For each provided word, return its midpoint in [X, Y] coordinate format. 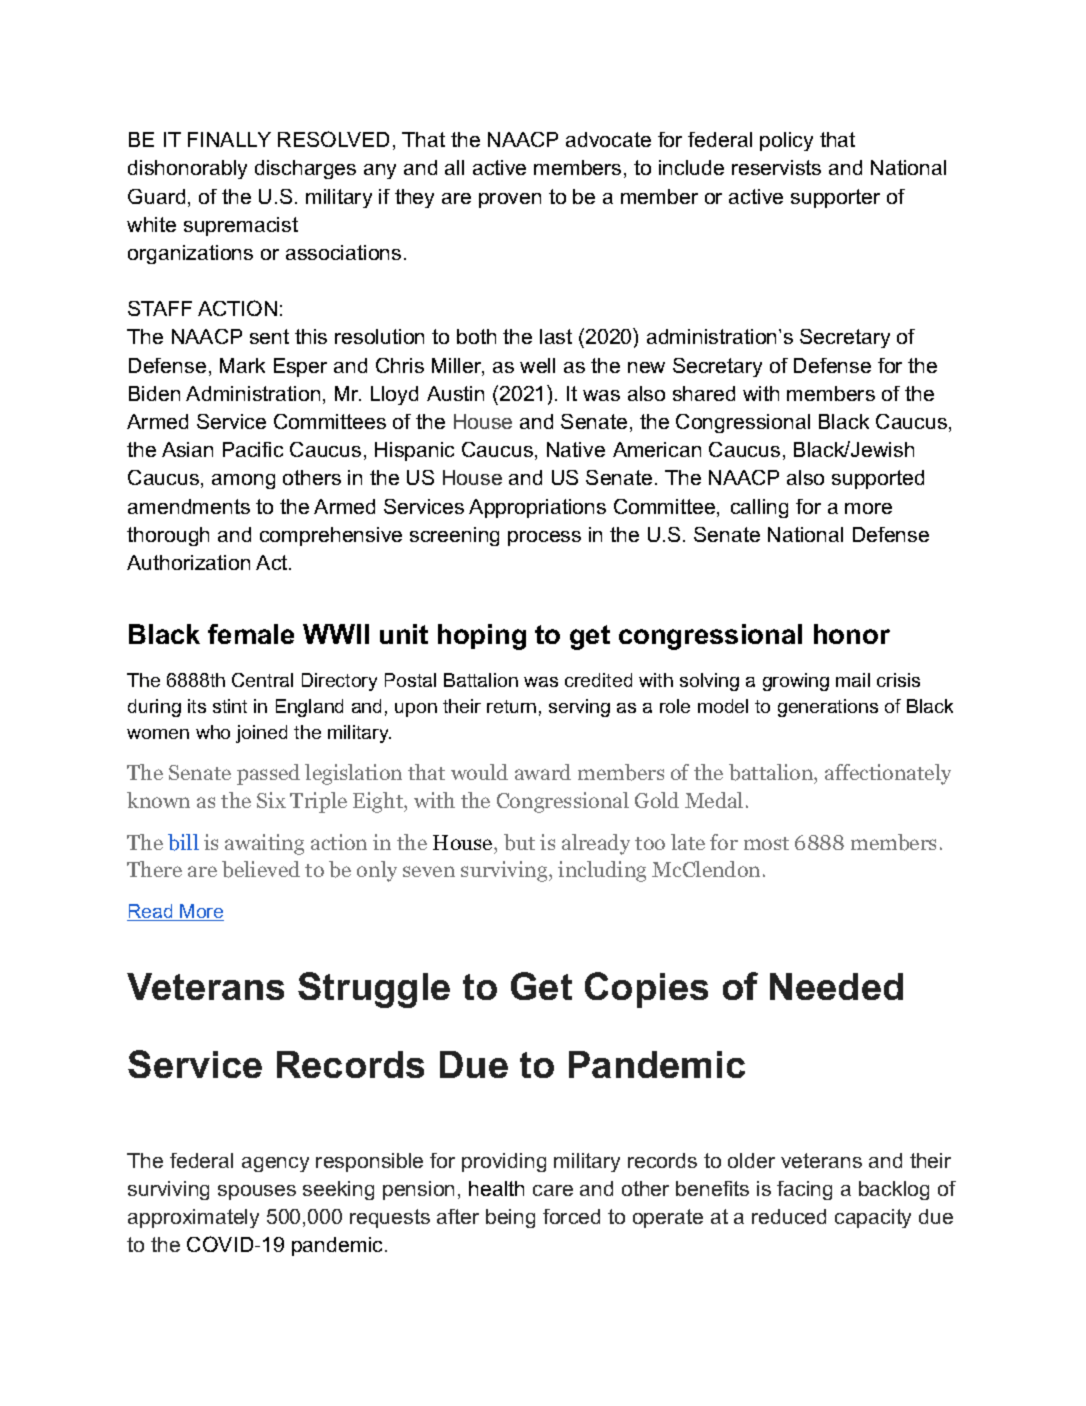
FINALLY [229, 139]
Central [262, 680]
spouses [257, 1192]
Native [576, 449]
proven [510, 200]
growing [796, 682]
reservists [776, 167]
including [602, 871]
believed [261, 869]
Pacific [253, 449]
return [511, 706]
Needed [836, 986]
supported [878, 479]
